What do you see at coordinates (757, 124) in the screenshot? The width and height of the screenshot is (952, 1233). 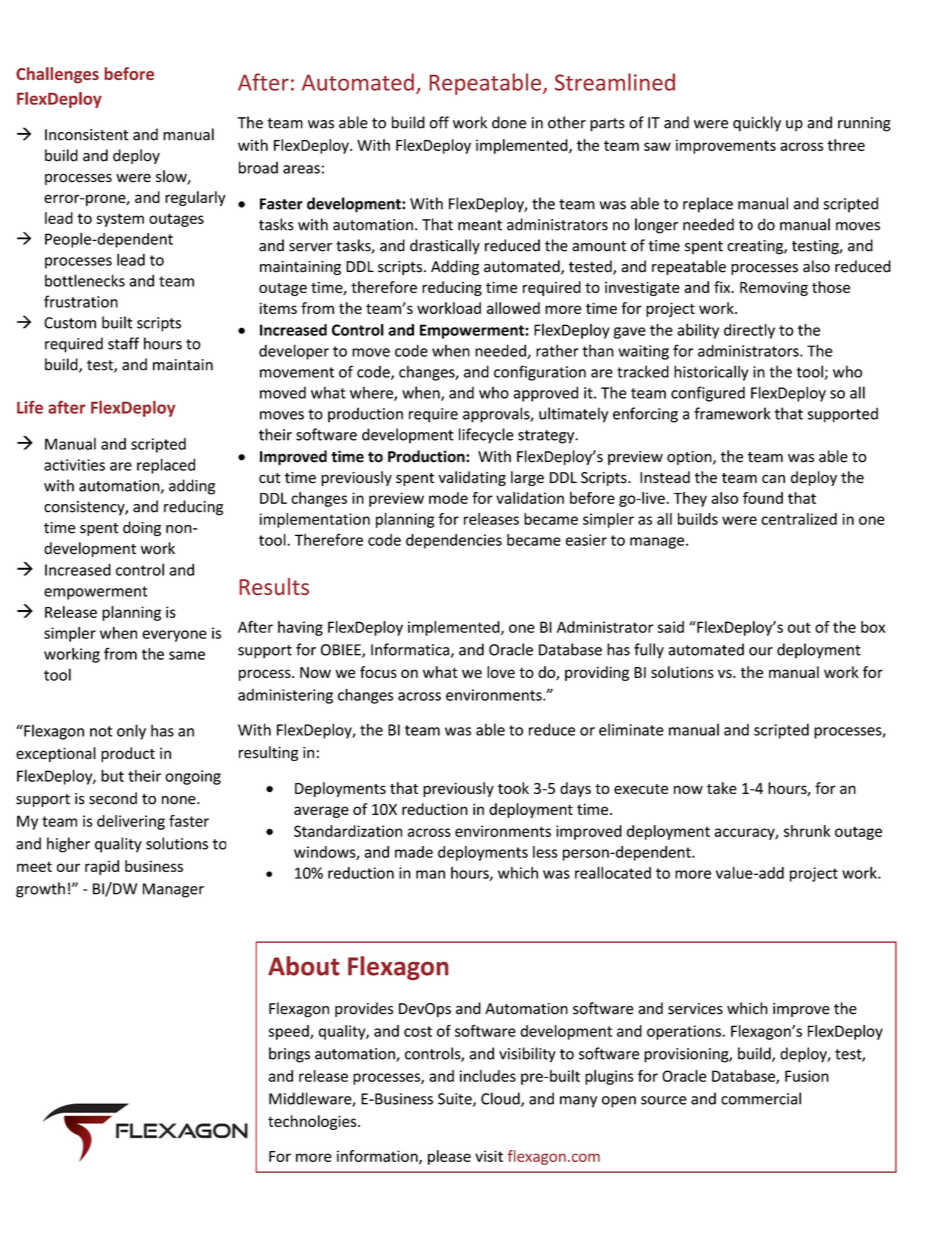 I see `quickly` at bounding box center [757, 124].
